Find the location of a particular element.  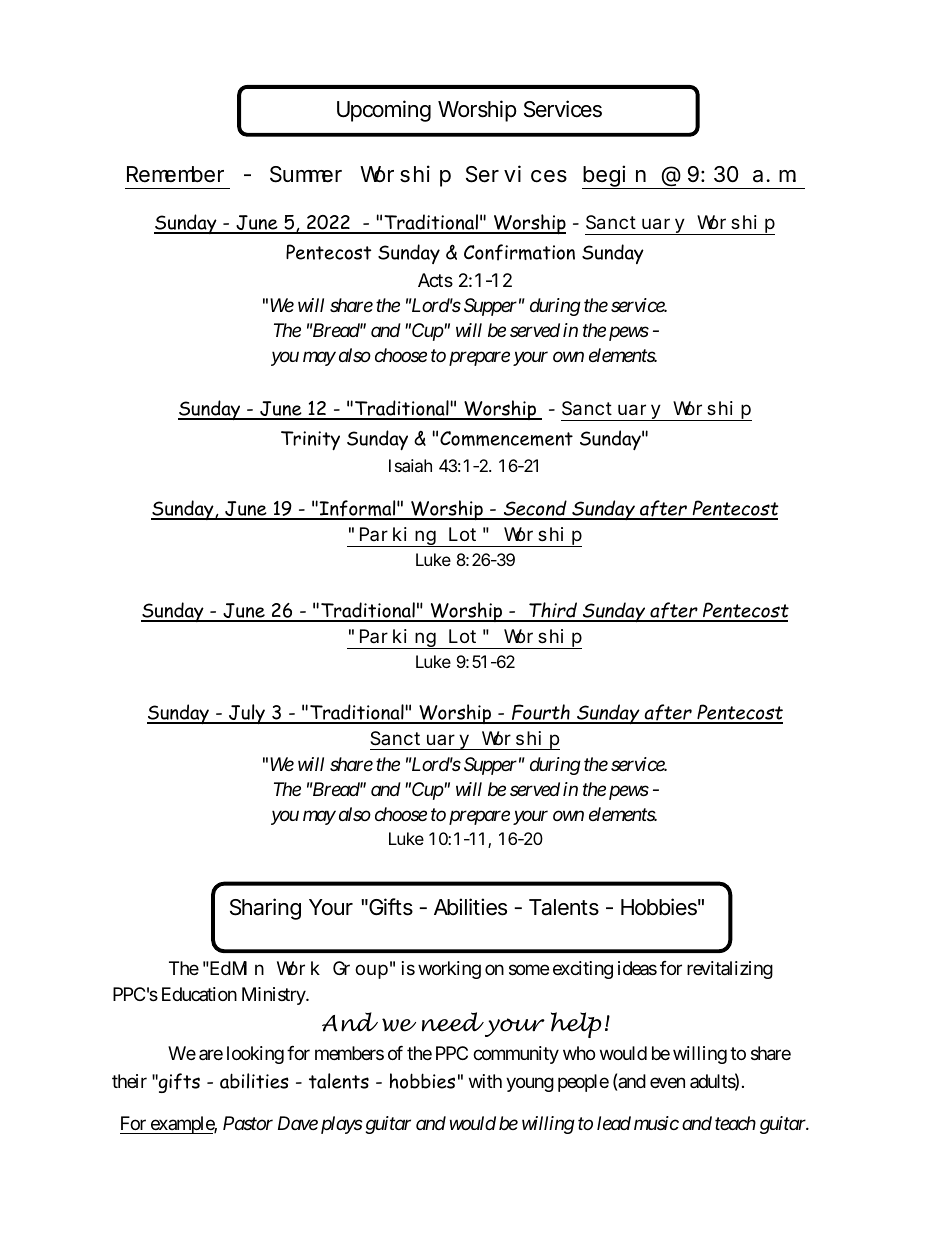

Commencement is located at coordinates (506, 438).
